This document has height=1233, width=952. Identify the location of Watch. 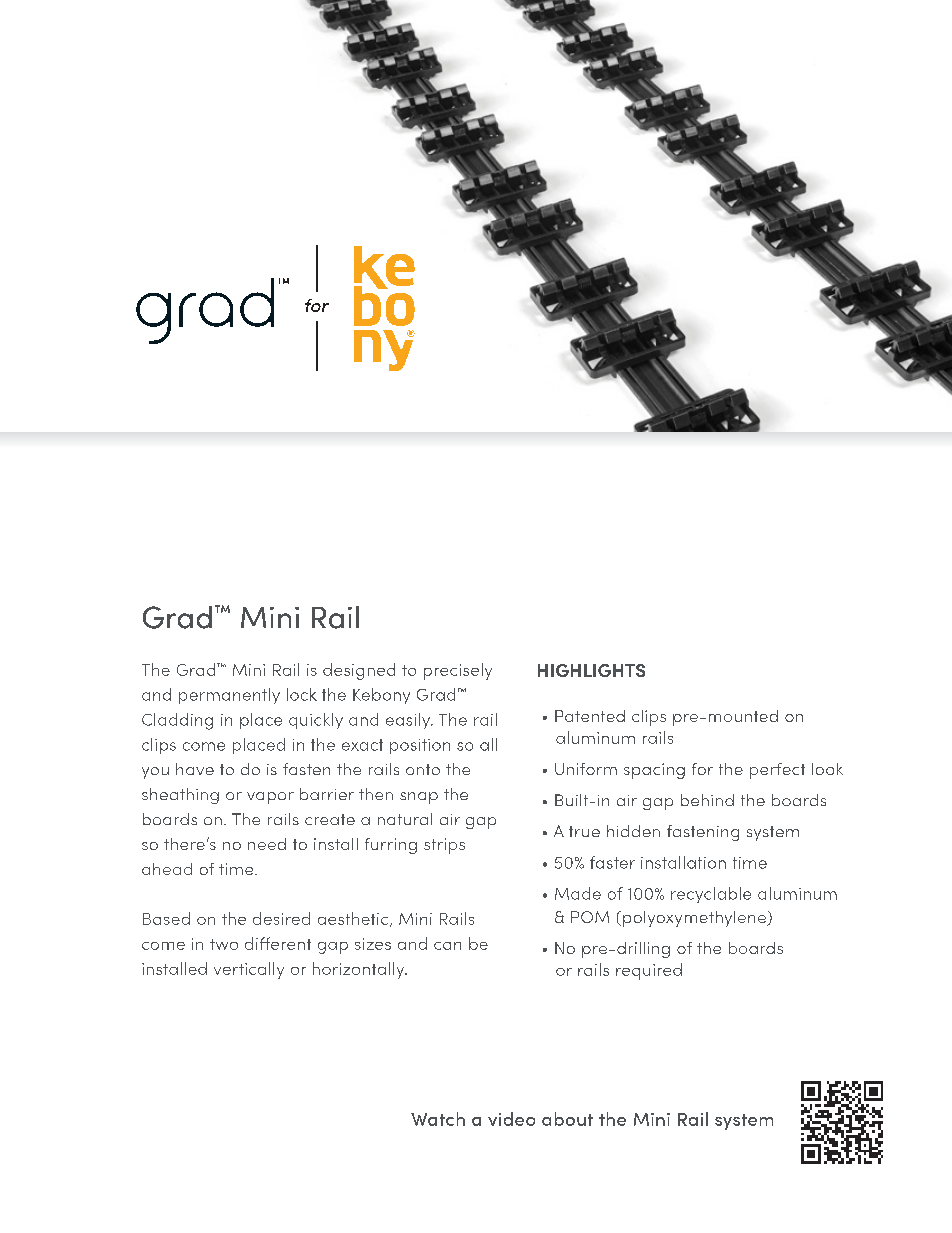
(438, 1119).
